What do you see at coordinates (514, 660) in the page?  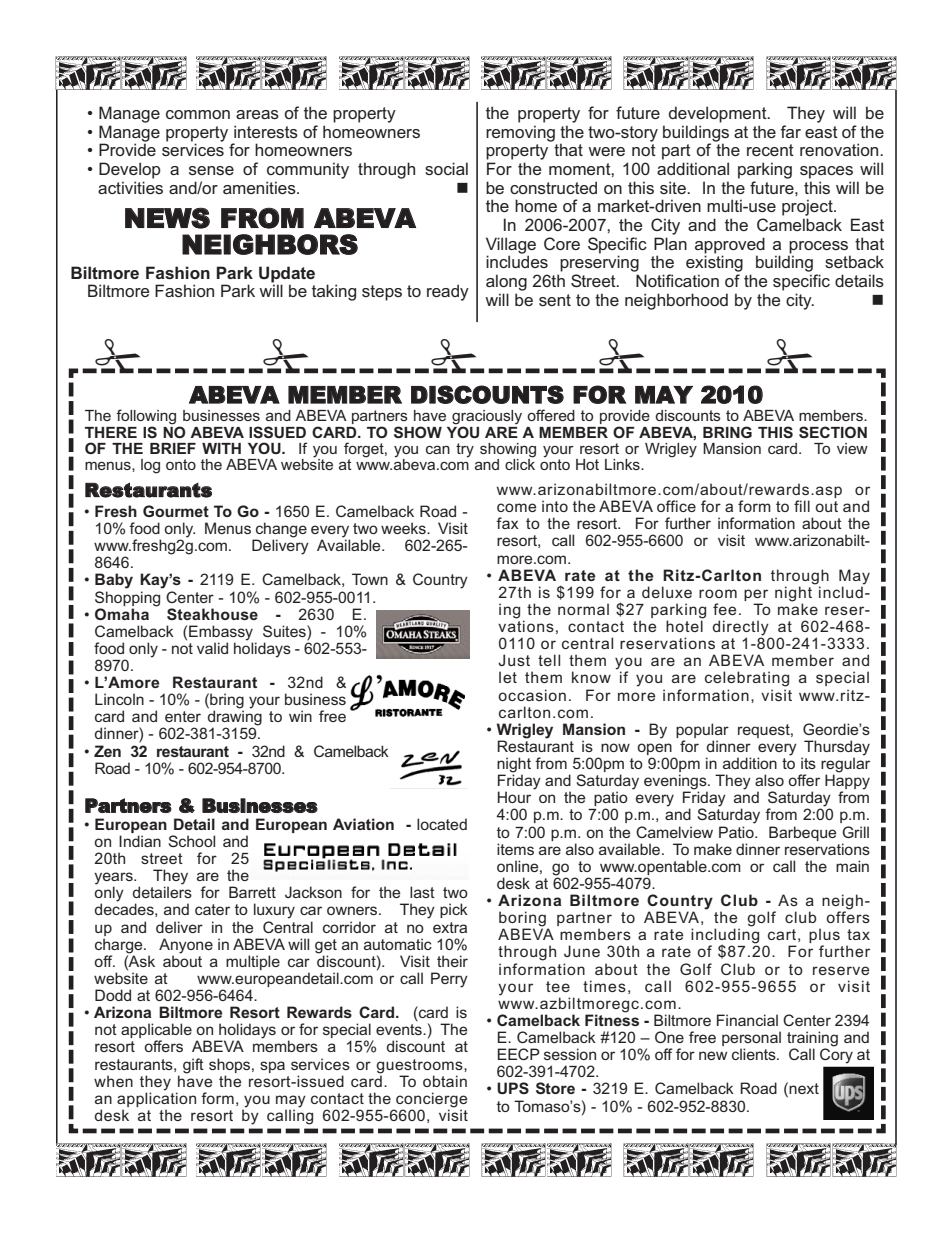 I see `Just` at bounding box center [514, 660].
